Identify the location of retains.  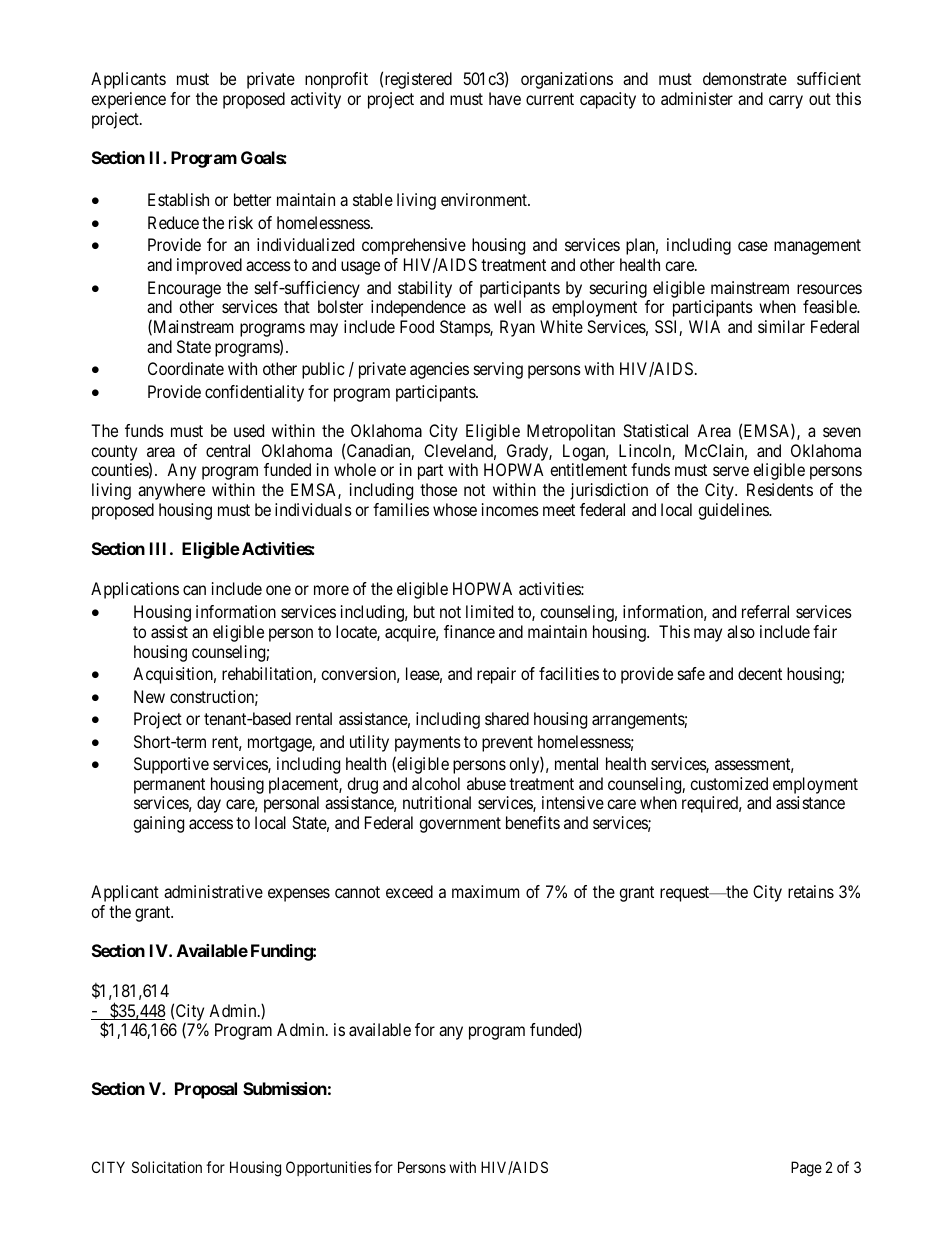
(811, 891).
